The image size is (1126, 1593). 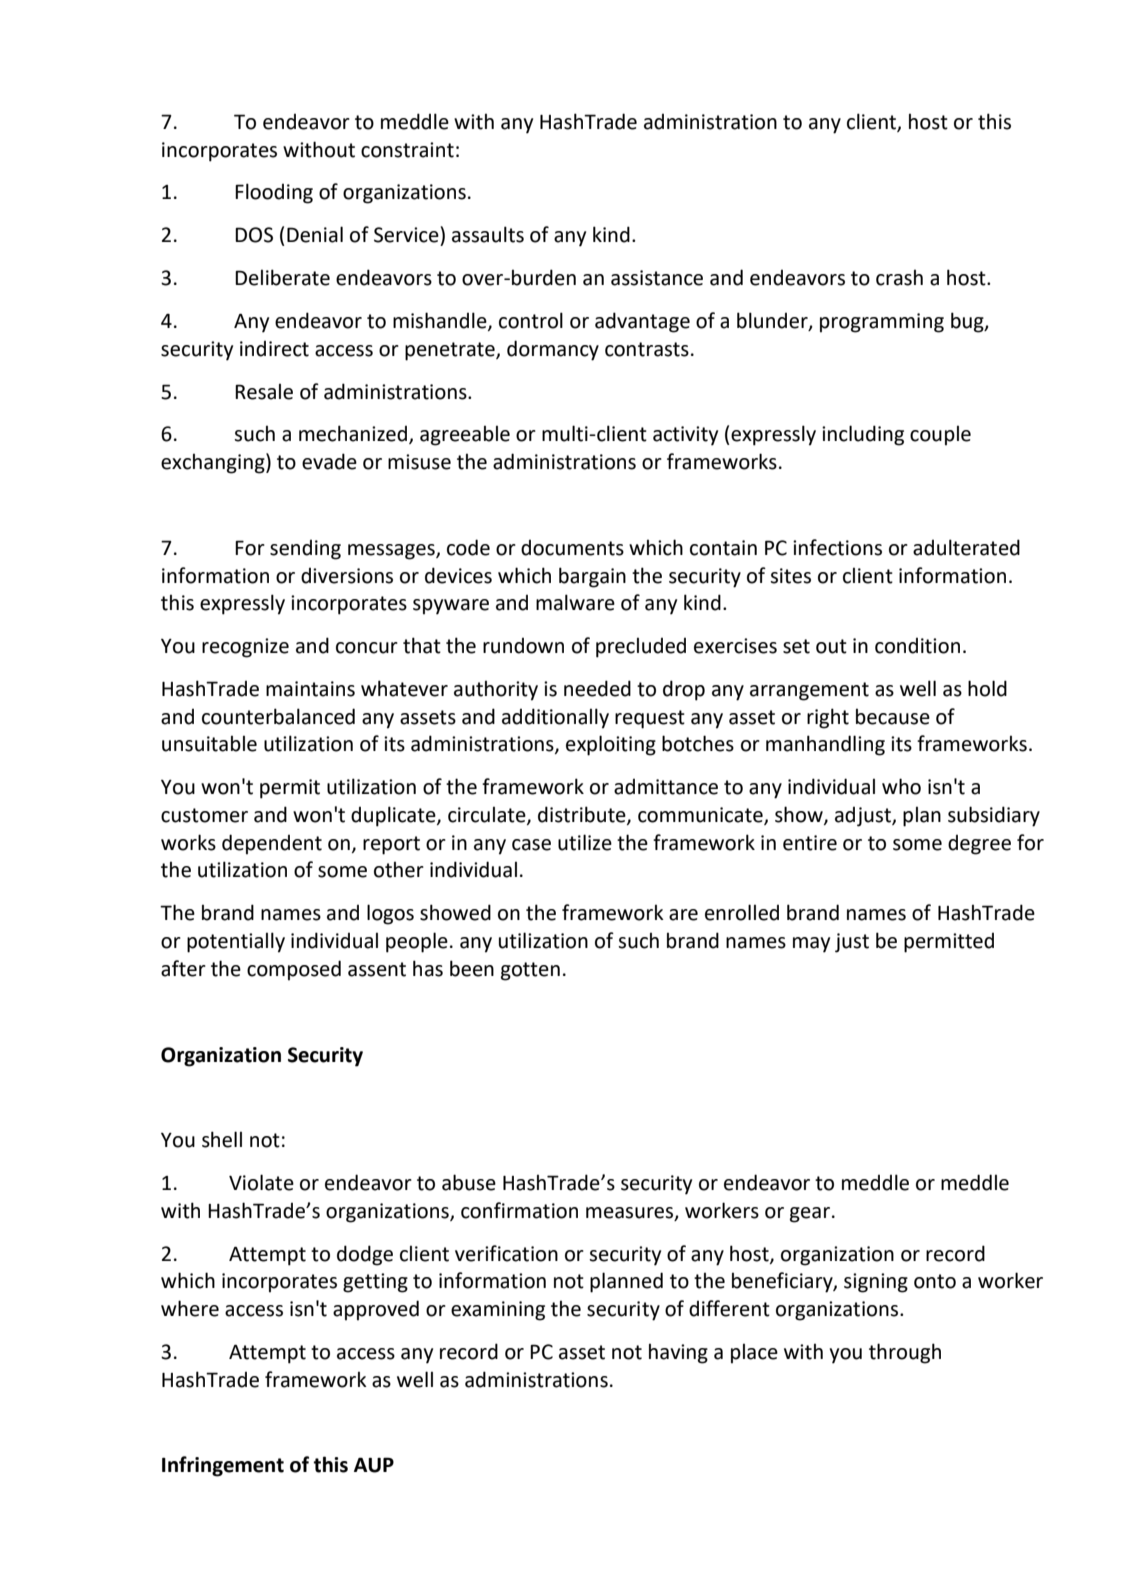 I want to click on dependent, so click(x=272, y=844).
